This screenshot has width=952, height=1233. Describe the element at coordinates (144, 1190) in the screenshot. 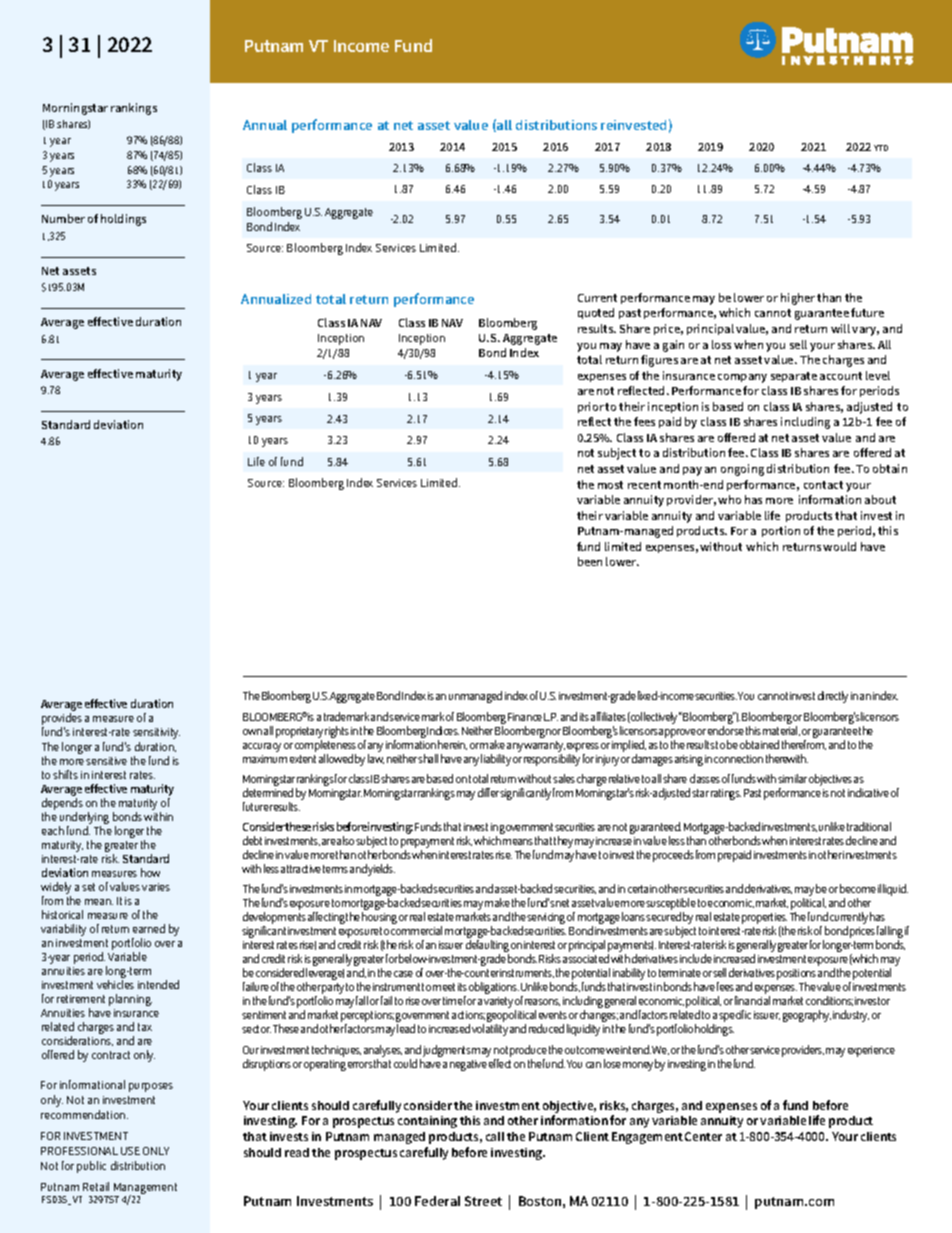

I see `Management` at that location.
